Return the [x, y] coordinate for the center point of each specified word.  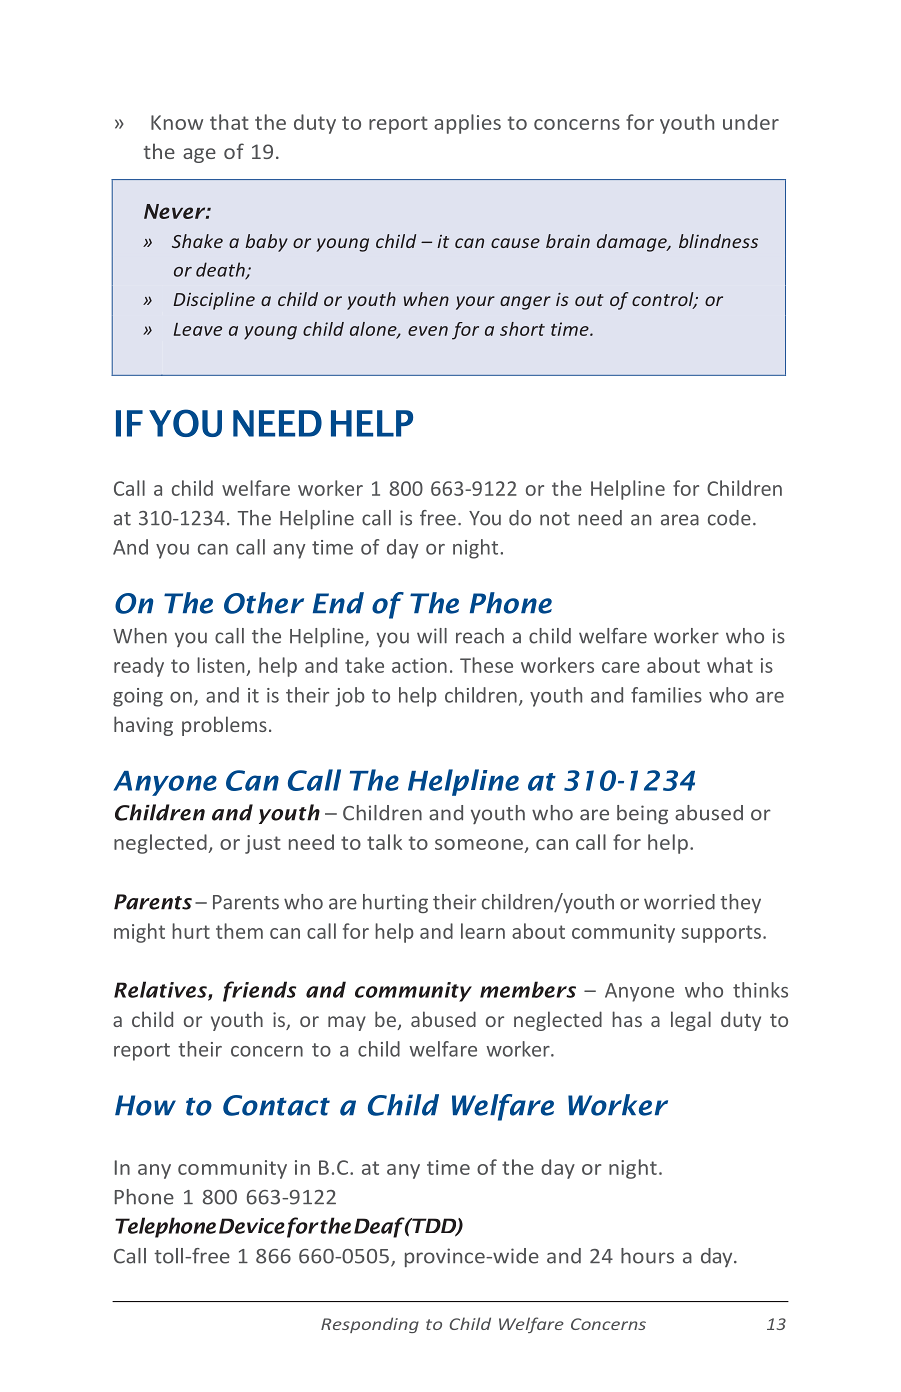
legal [691, 1021]
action [419, 665]
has [627, 1019]
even [428, 331]
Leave [198, 329]
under [751, 122]
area [680, 520]
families [666, 695]
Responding [370, 1325]
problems [224, 726]
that [229, 122]
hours [647, 1256]
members [528, 989]
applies [467, 124]
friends [259, 991]
